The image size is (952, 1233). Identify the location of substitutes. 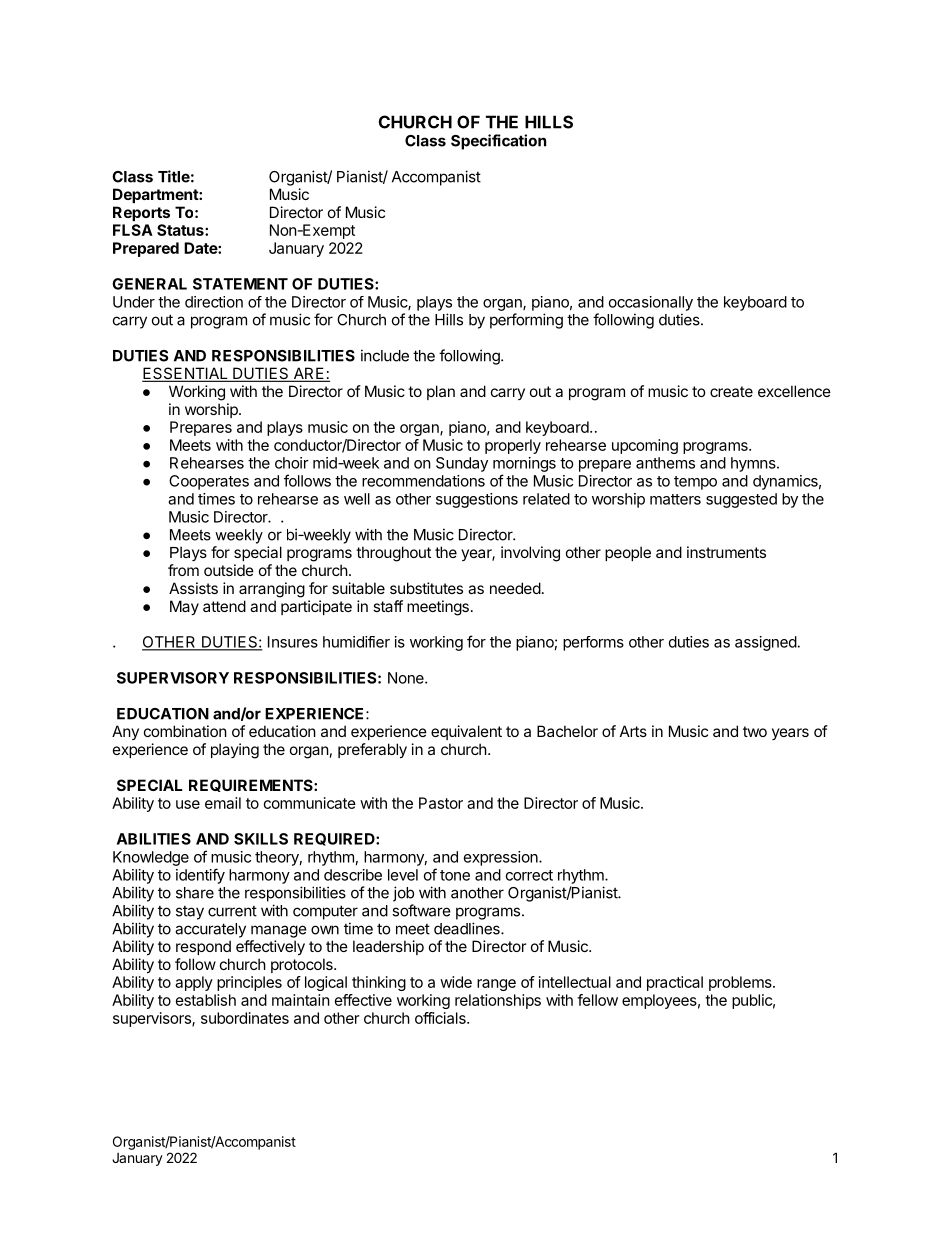
(426, 588).
